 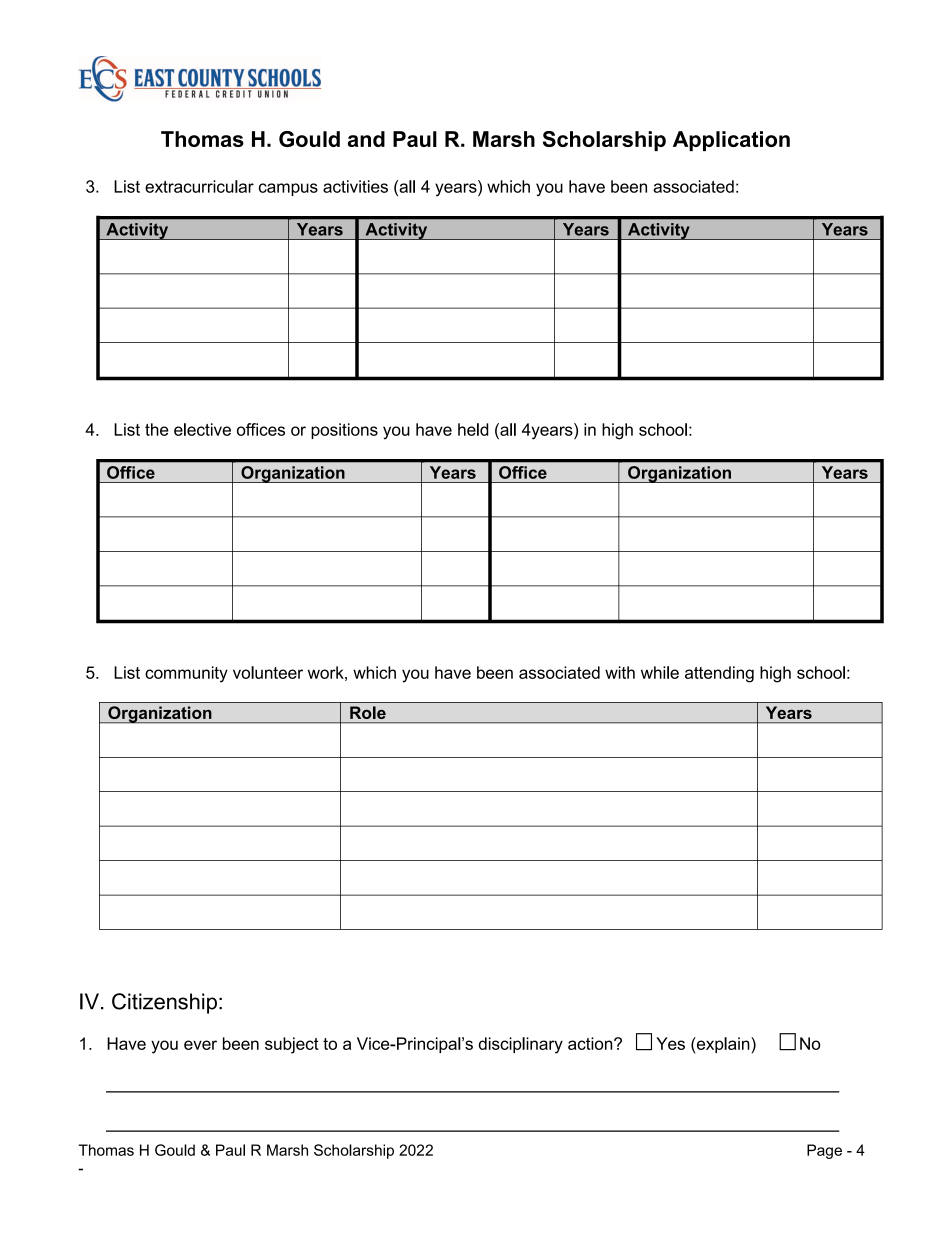 I want to click on while, so click(x=660, y=672).
